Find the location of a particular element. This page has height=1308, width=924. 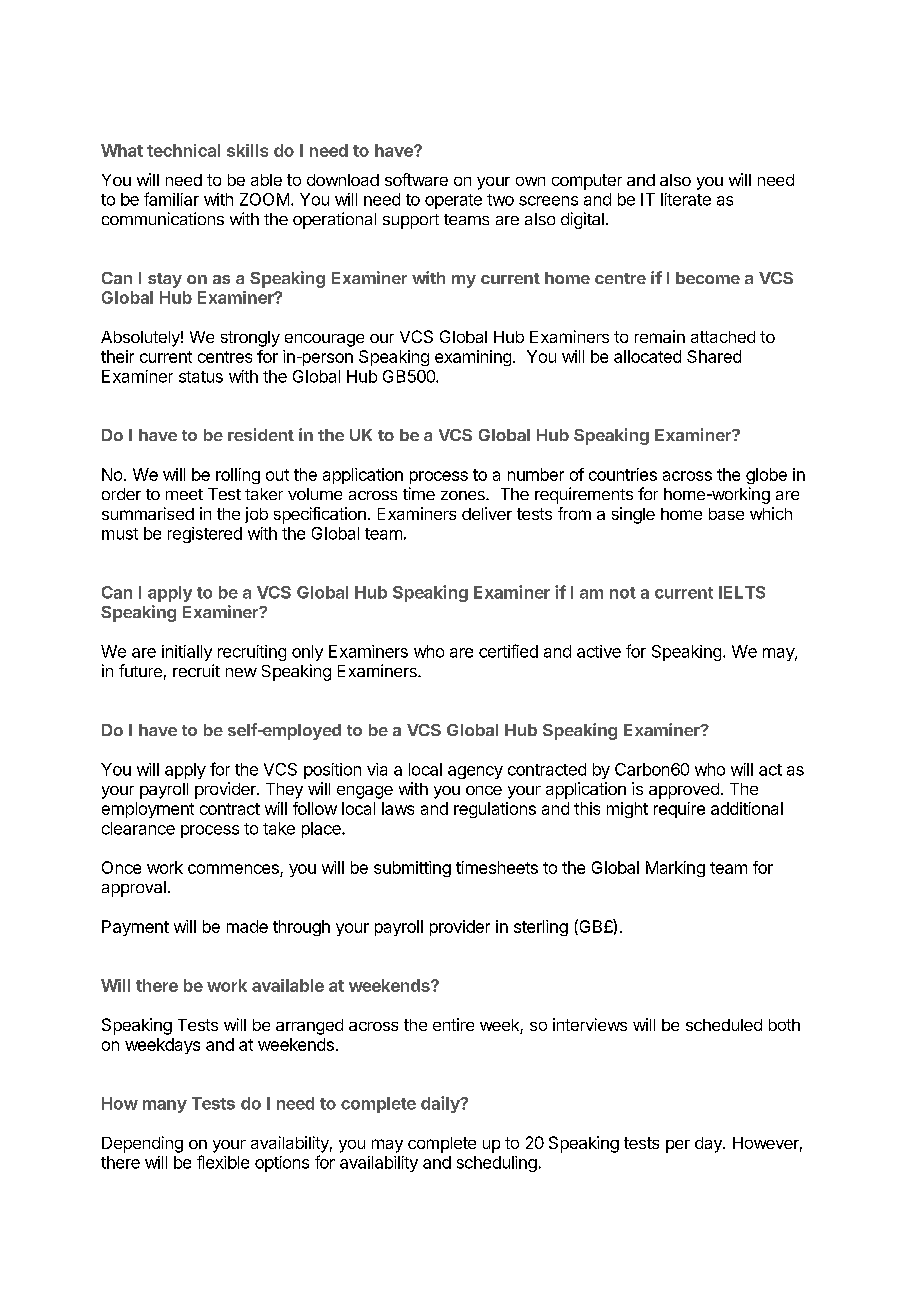

status is located at coordinates (201, 377).
